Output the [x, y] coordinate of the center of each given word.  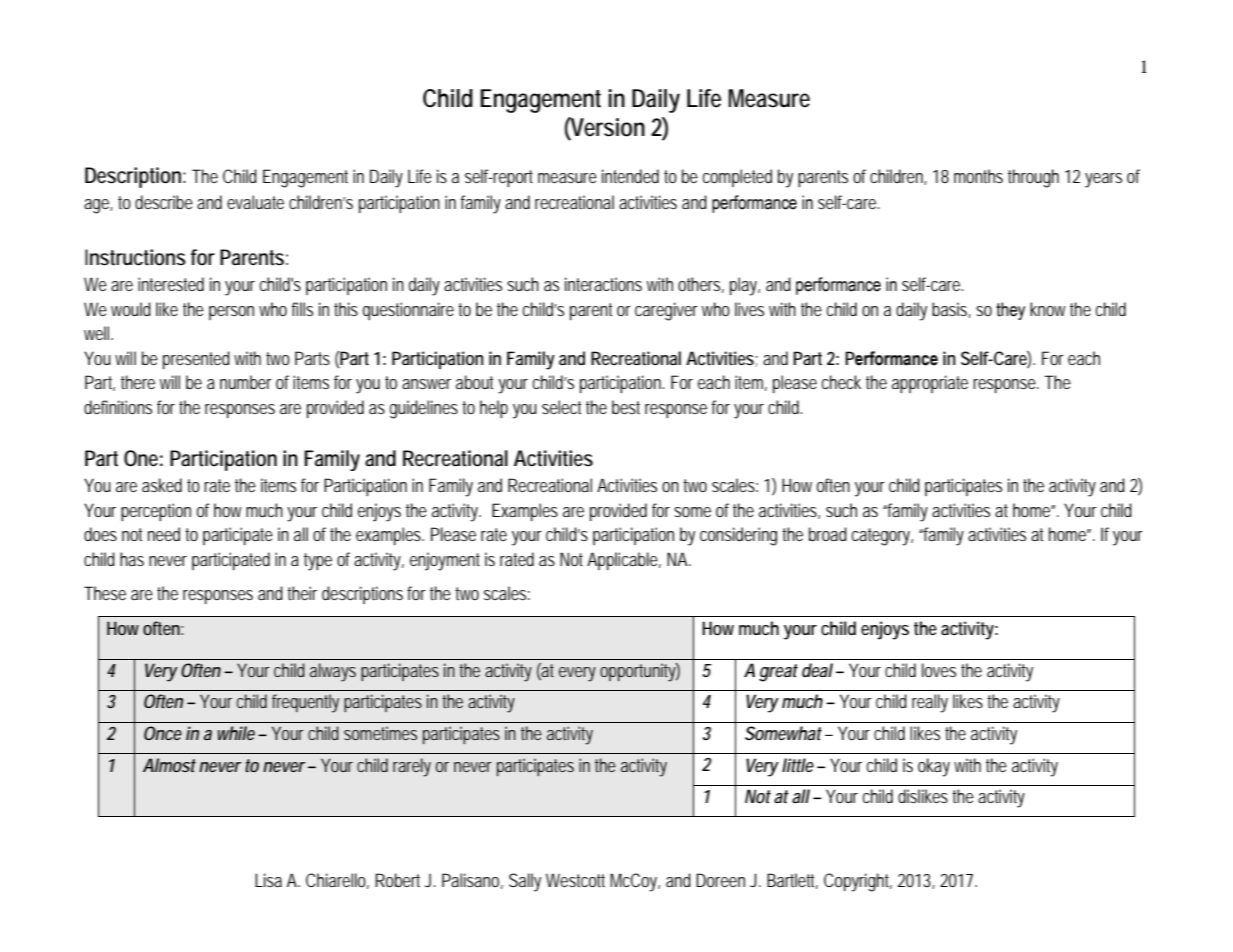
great [778, 673]
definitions [118, 407]
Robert [400, 880]
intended [630, 176]
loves [939, 670]
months [978, 176]
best [626, 407]
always [333, 672]
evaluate [255, 202]
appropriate [930, 384]
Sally [525, 882]
